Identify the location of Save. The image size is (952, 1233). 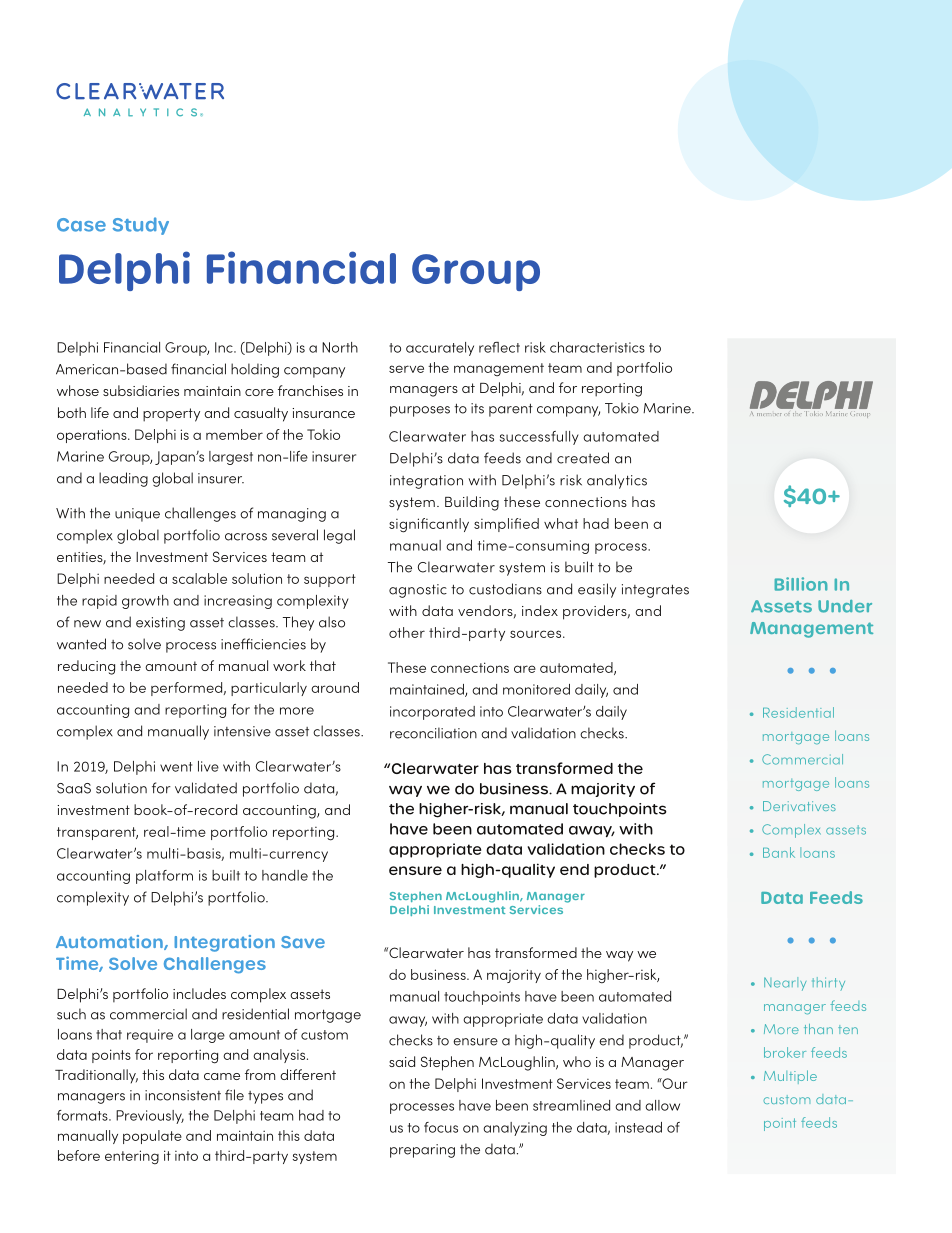
(303, 942).
